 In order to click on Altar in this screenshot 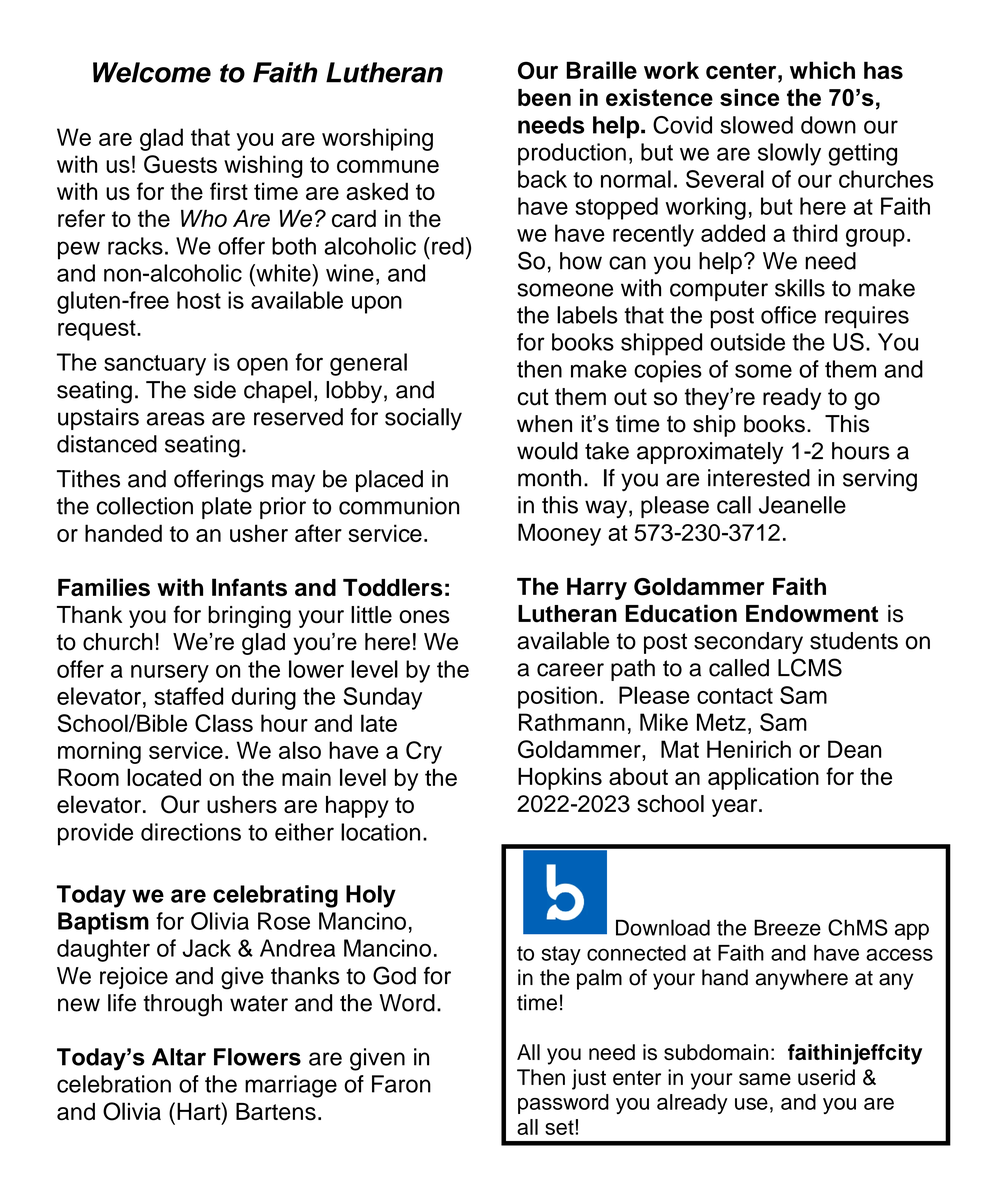, I will do `click(179, 1057)`.
